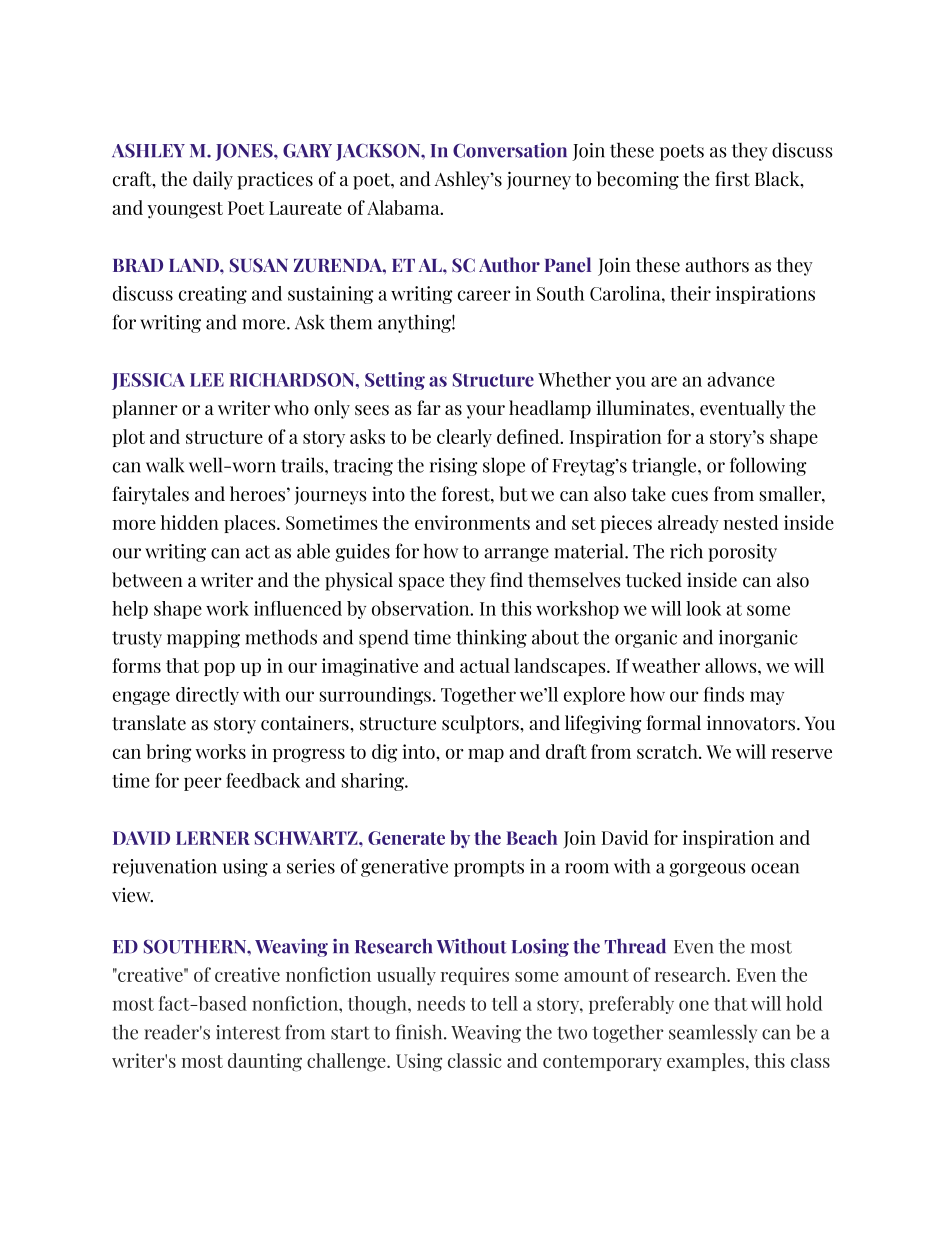  Describe the element at coordinates (213, 838) in the screenshot. I see `LERNER` at that location.
